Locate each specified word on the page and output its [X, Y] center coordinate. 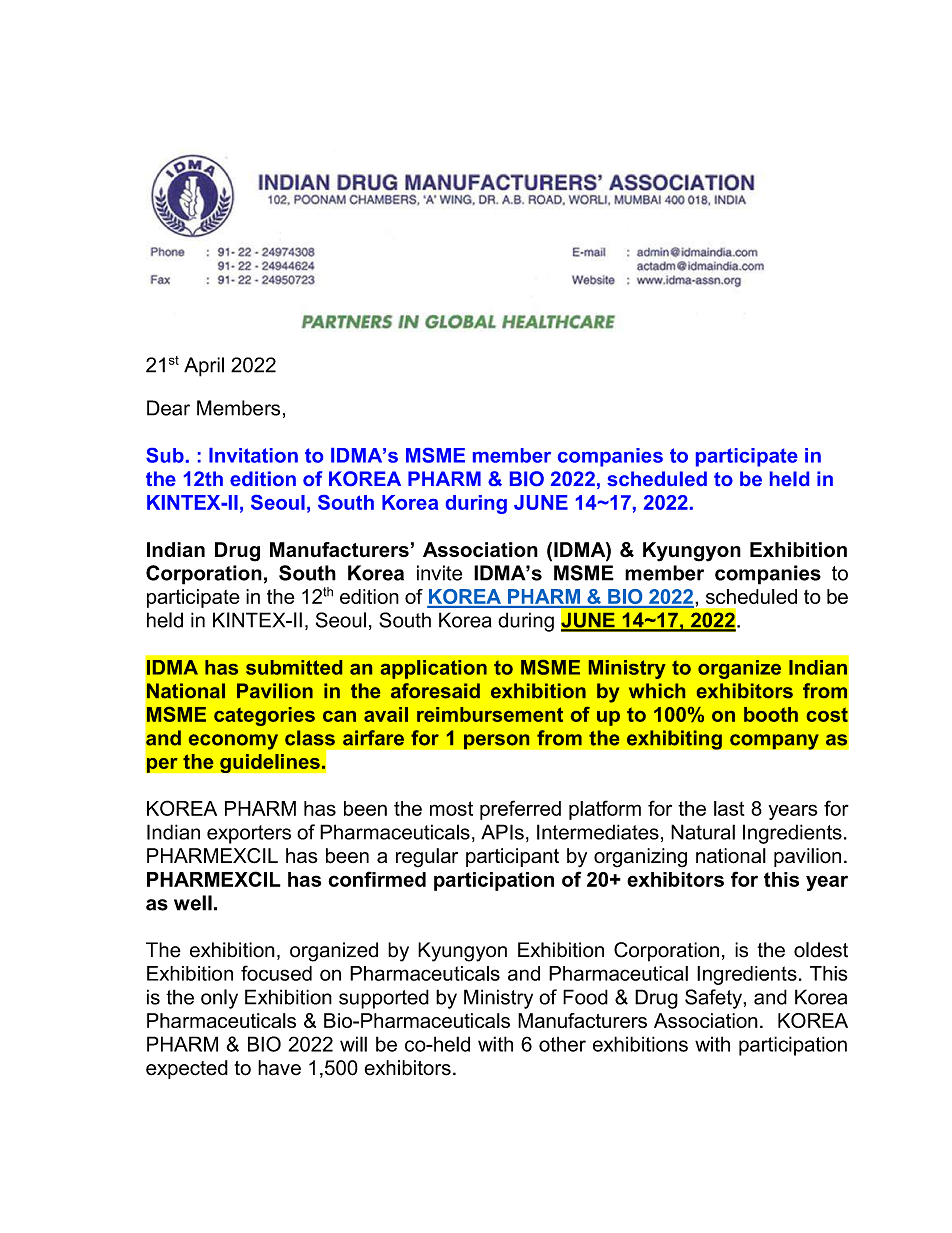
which [657, 691]
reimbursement [490, 714]
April [204, 367]
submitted [294, 667]
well [193, 903]
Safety [714, 999]
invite [439, 573]
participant [512, 857]
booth [771, 714]
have [279, 1068]
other [562, 1044]
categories [264, 716]
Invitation [253, 455]
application [434, 669]
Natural [703, 832]
